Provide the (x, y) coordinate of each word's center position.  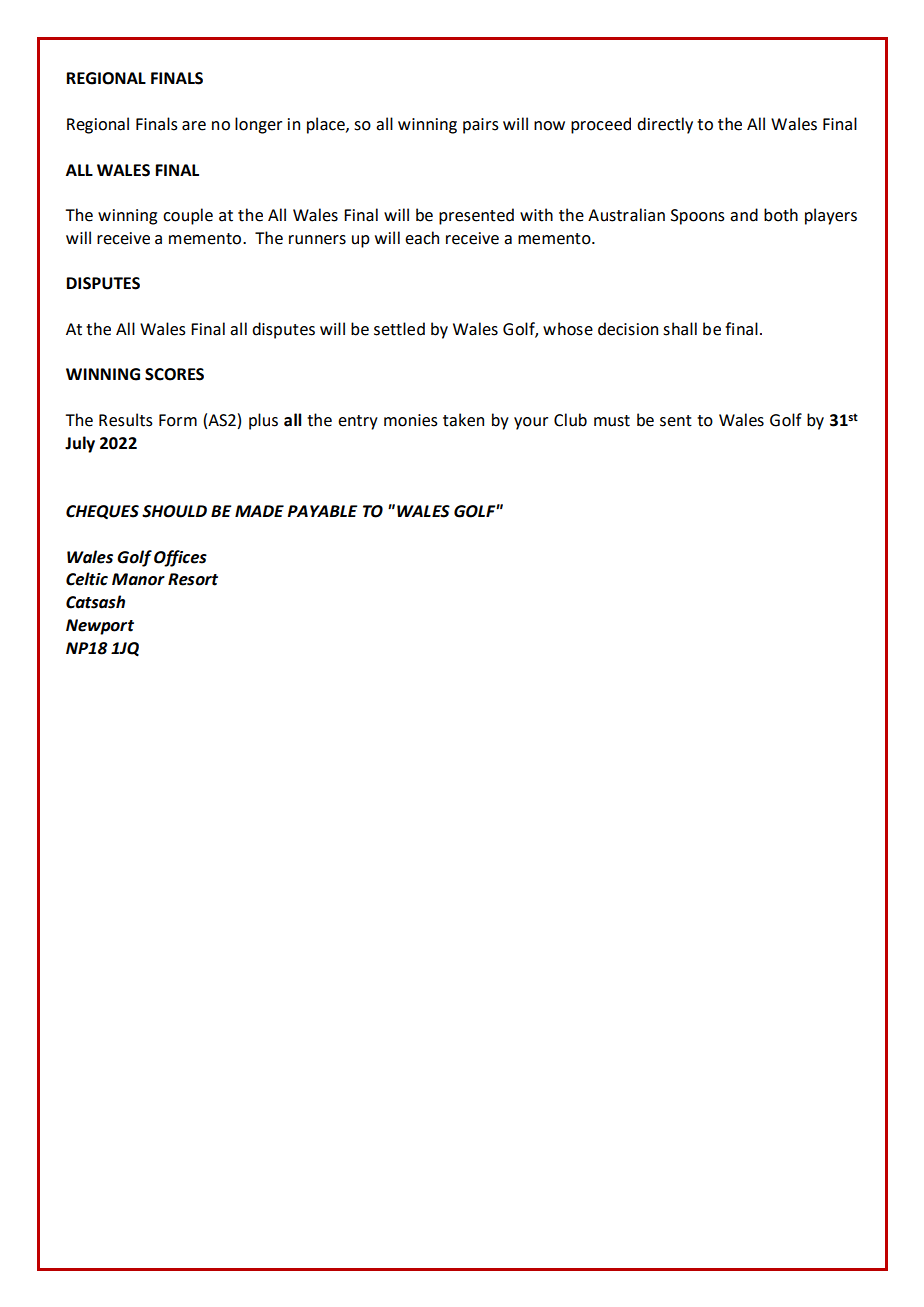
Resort (193, 579)
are (194, 126)
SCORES (174, 374)
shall (680, 329)
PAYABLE (322, 511)
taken (463, 420)
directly (665, 125)
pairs (481, 126)
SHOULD (174, 511)
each (422, 238)
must (612, 421)
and (744, 215)
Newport (100, 627)
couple (188, 216)
